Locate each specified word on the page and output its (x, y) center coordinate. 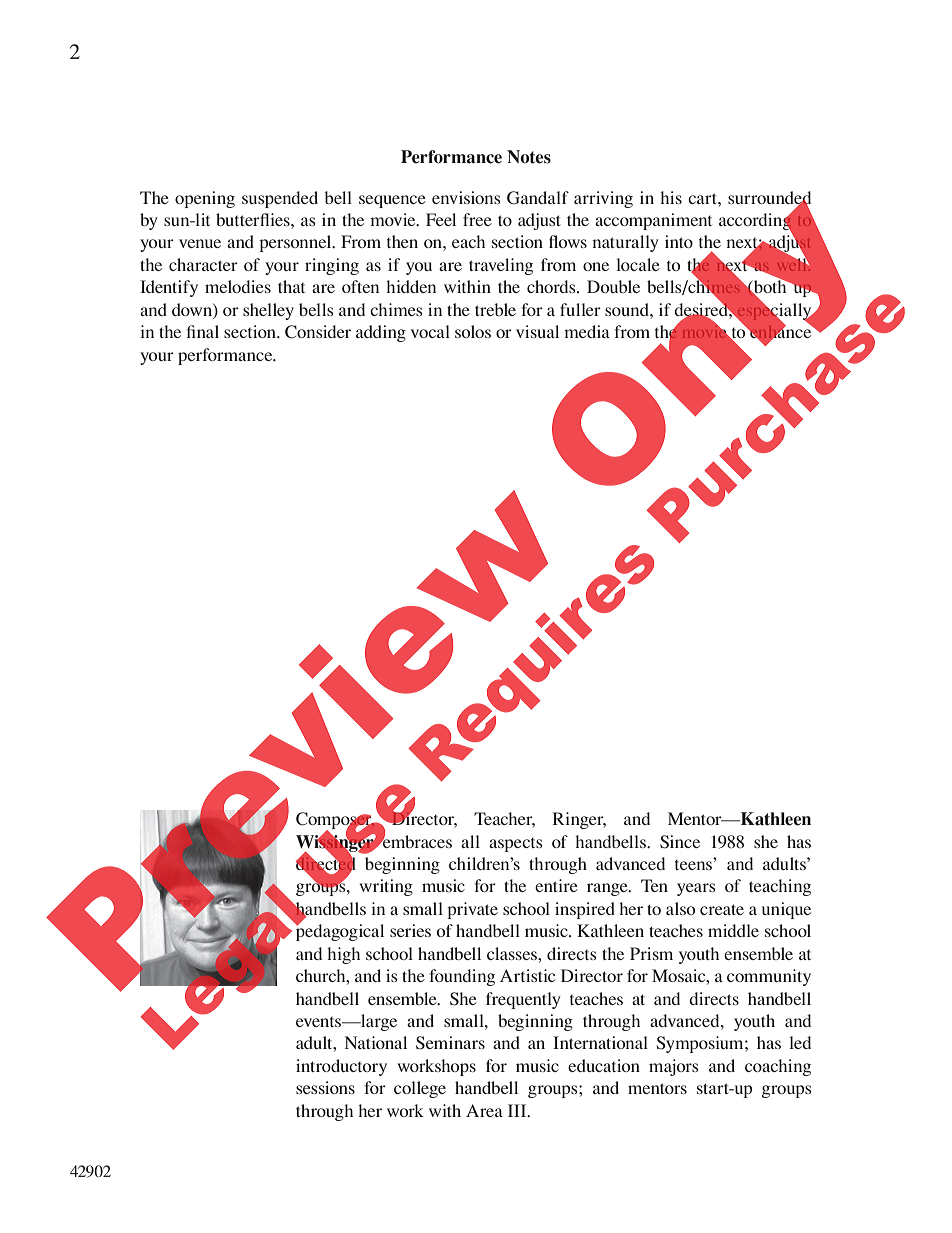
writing (386, 887)
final (203, 331)
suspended (280, 199)
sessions (325, 1087)
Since (680, 842)
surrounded (769, 198)
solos (473, 331)
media (587, 331)
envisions (466, 197)
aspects (516, 845)
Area (484, 1110)
